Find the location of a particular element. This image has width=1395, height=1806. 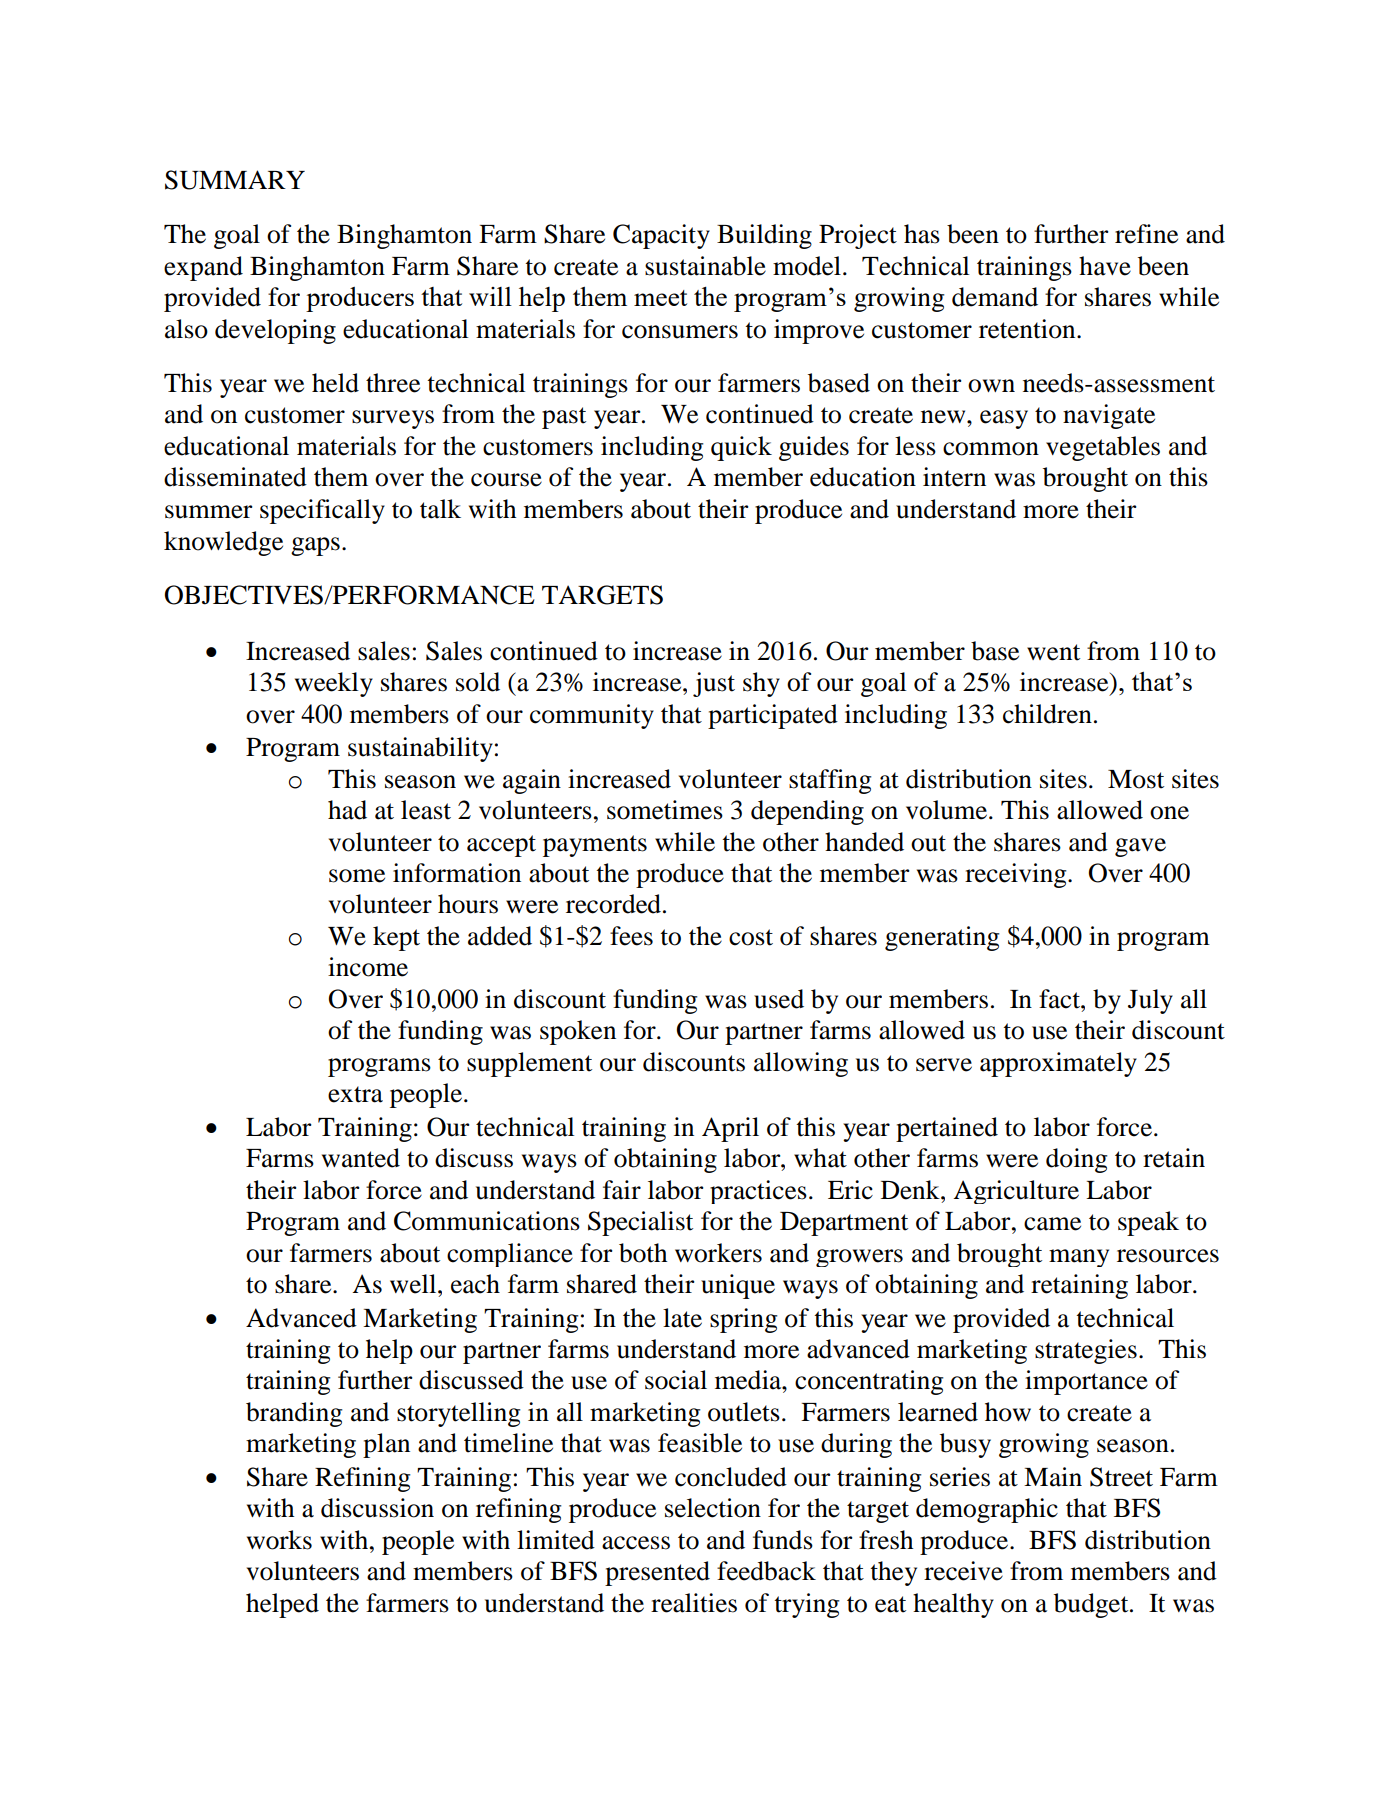

Capacity is located at coordinates (661, 236).
